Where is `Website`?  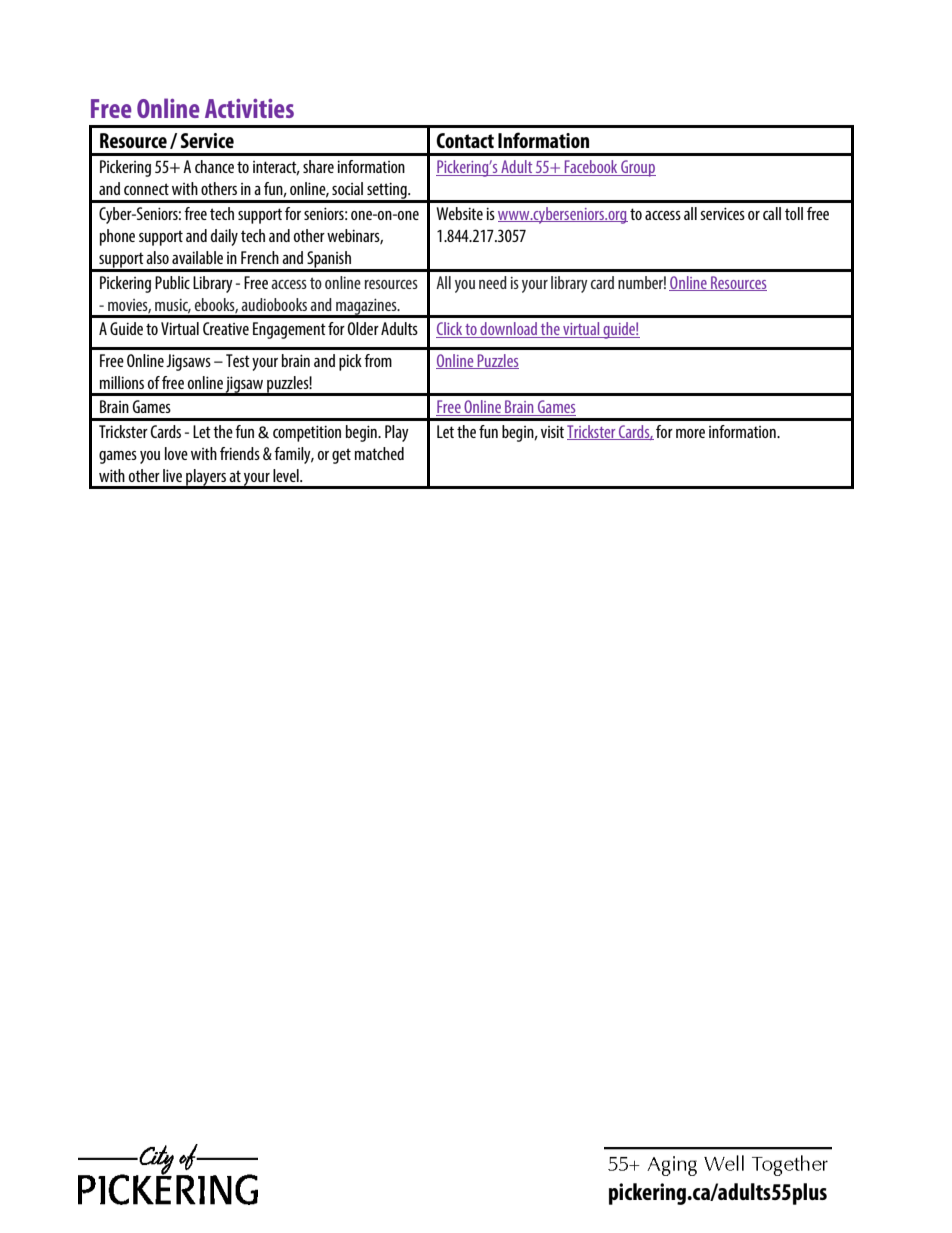 Website is located at coordinates (459, 213).
